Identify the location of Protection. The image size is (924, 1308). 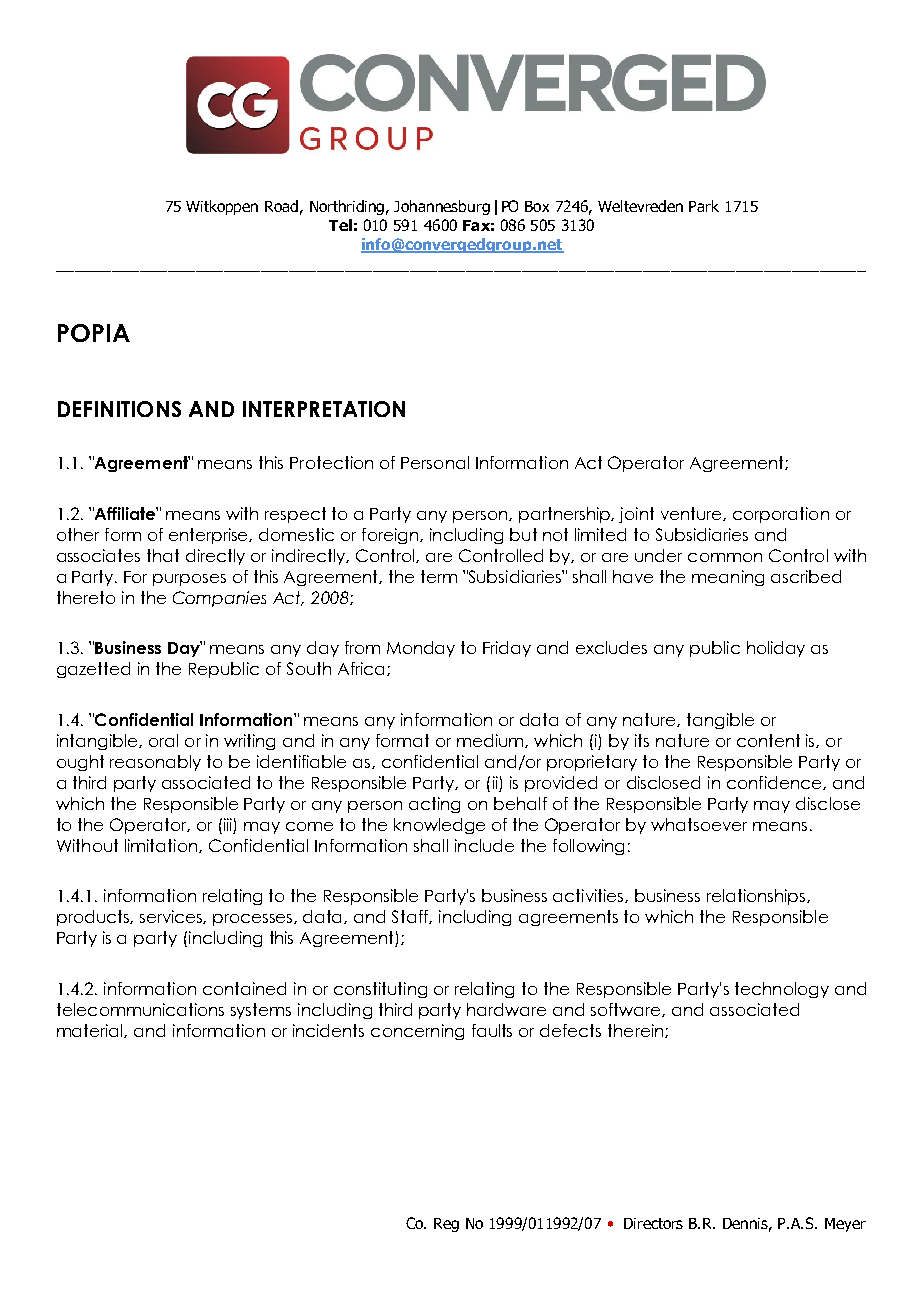
(331, 462).
